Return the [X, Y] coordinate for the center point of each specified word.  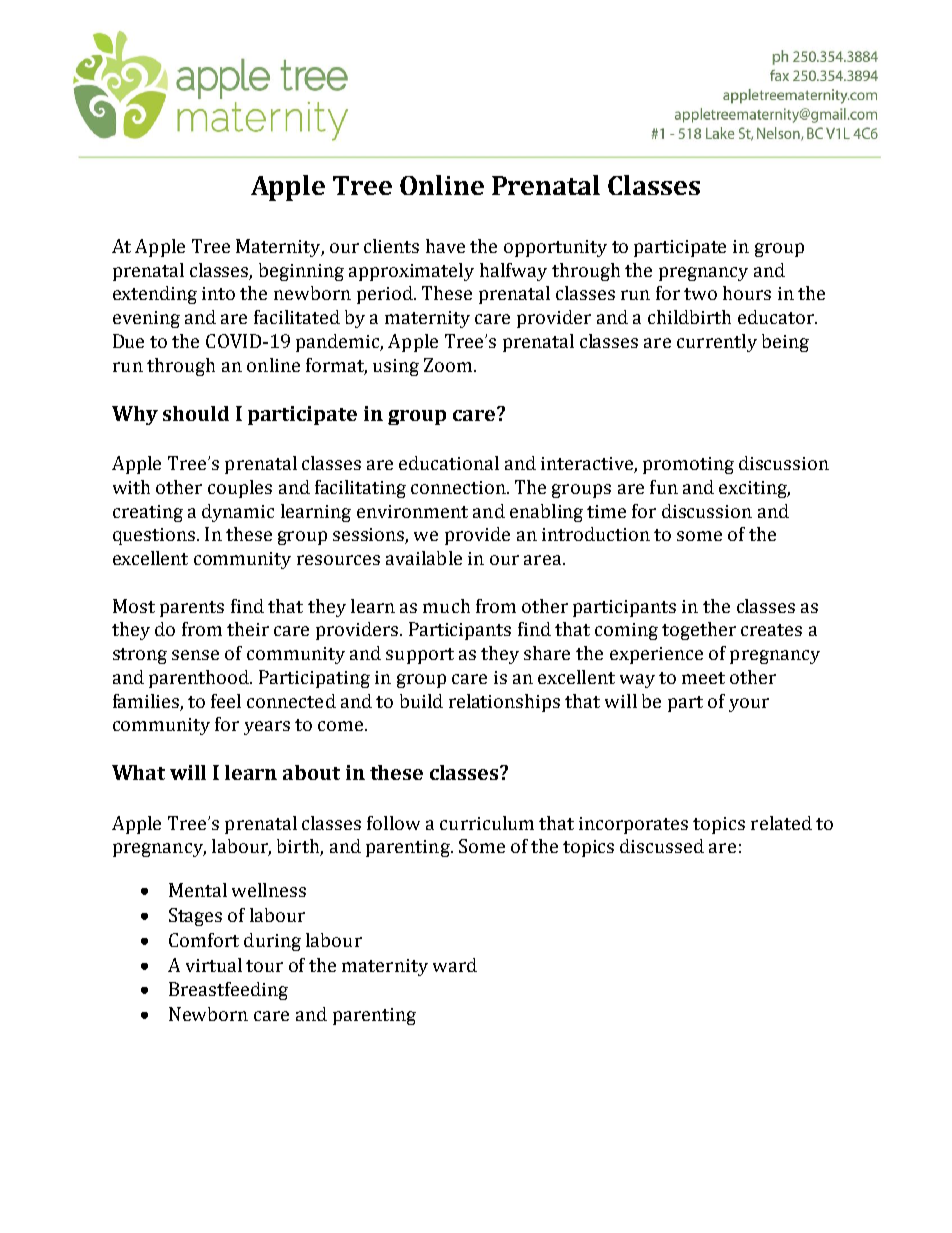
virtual [214, 965]
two [700, 294]
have [445, 246]
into [218, 293]
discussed [662, 846]
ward [455, 965]
